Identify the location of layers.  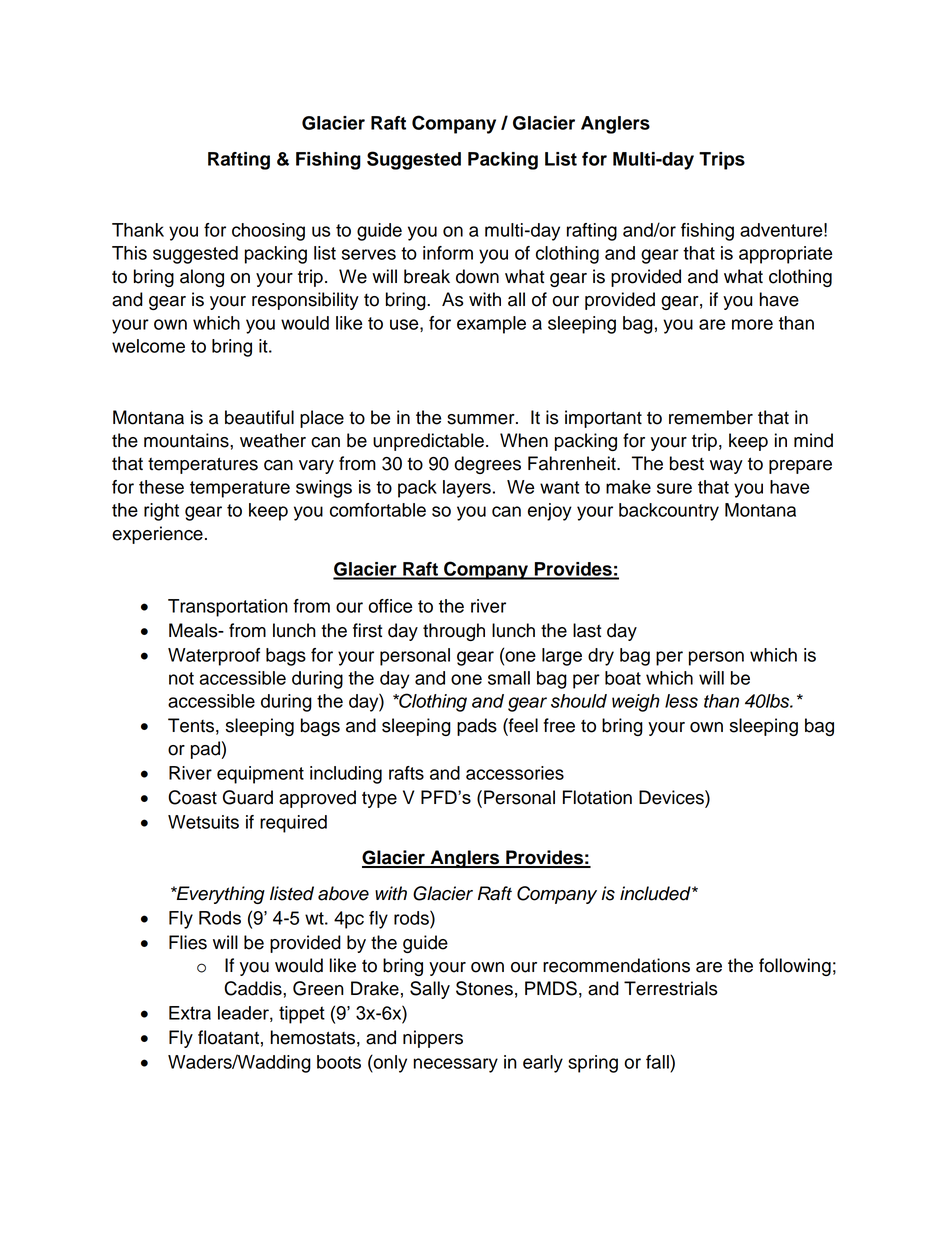
(467, 489).
